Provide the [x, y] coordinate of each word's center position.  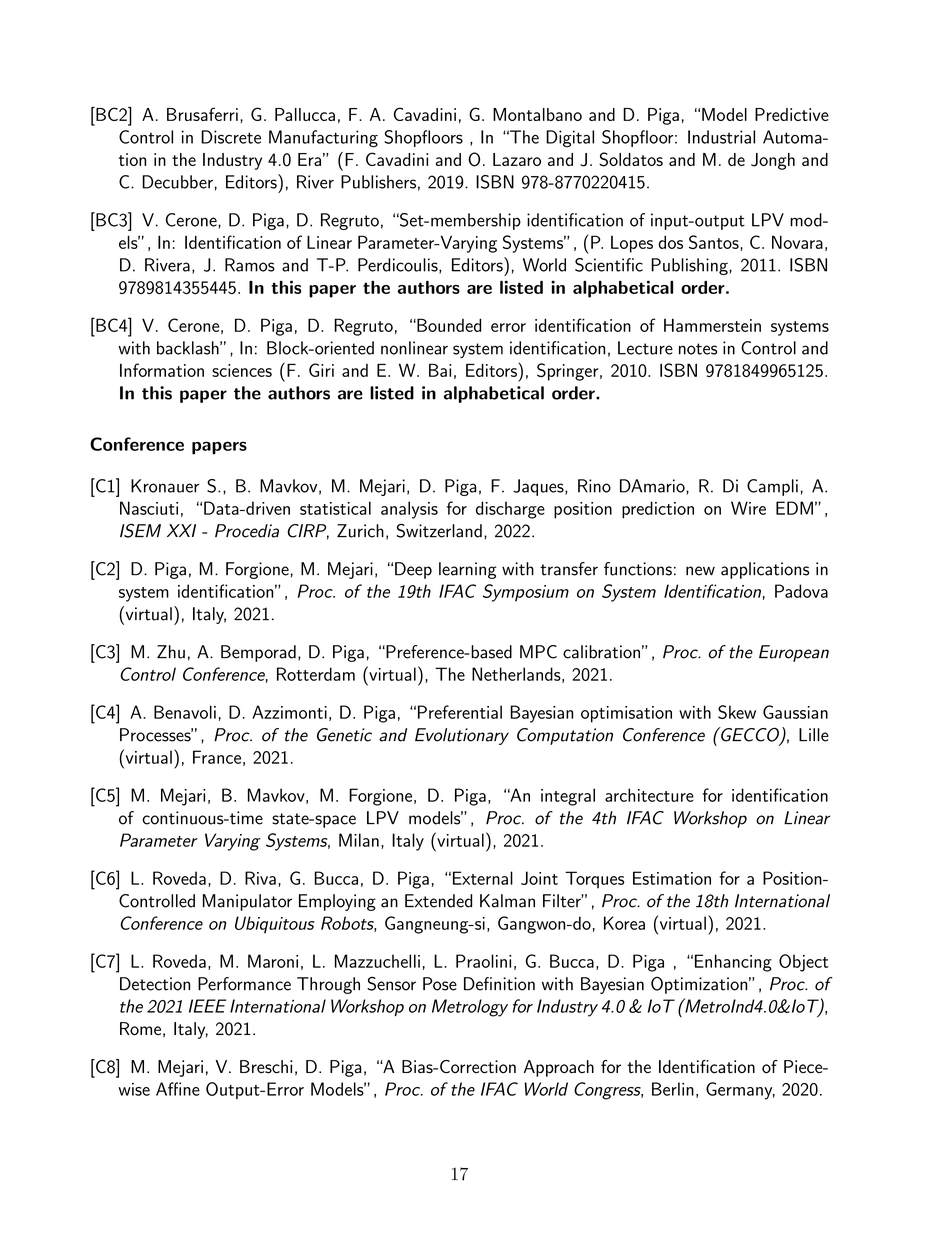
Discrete [231, 137]
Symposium [526, 593]
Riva [260, 878]
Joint [539, 878]
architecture [649, 795]
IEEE [207, 1006]
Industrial [721, 137]
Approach [559, 1068]
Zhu [171, 652]
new [700, 571]
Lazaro [517, 159]
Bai [440, 370]
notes [698, 349]
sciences [242, 370]
